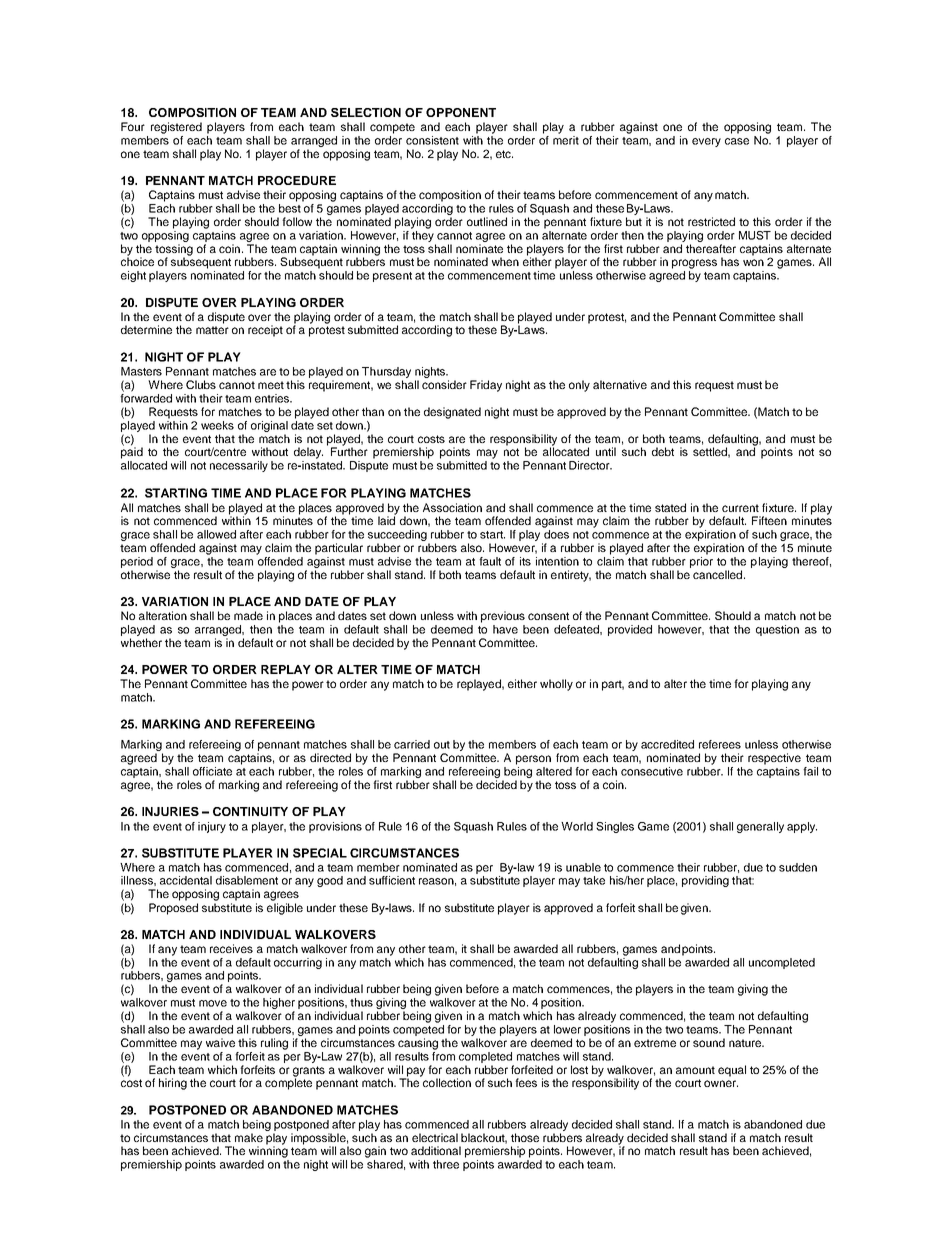 This screenshot has width=952, height=1233. What do you see at coordinates (777, 630) in the screenshot?
I see `question` at bounding box center [777, 630].
